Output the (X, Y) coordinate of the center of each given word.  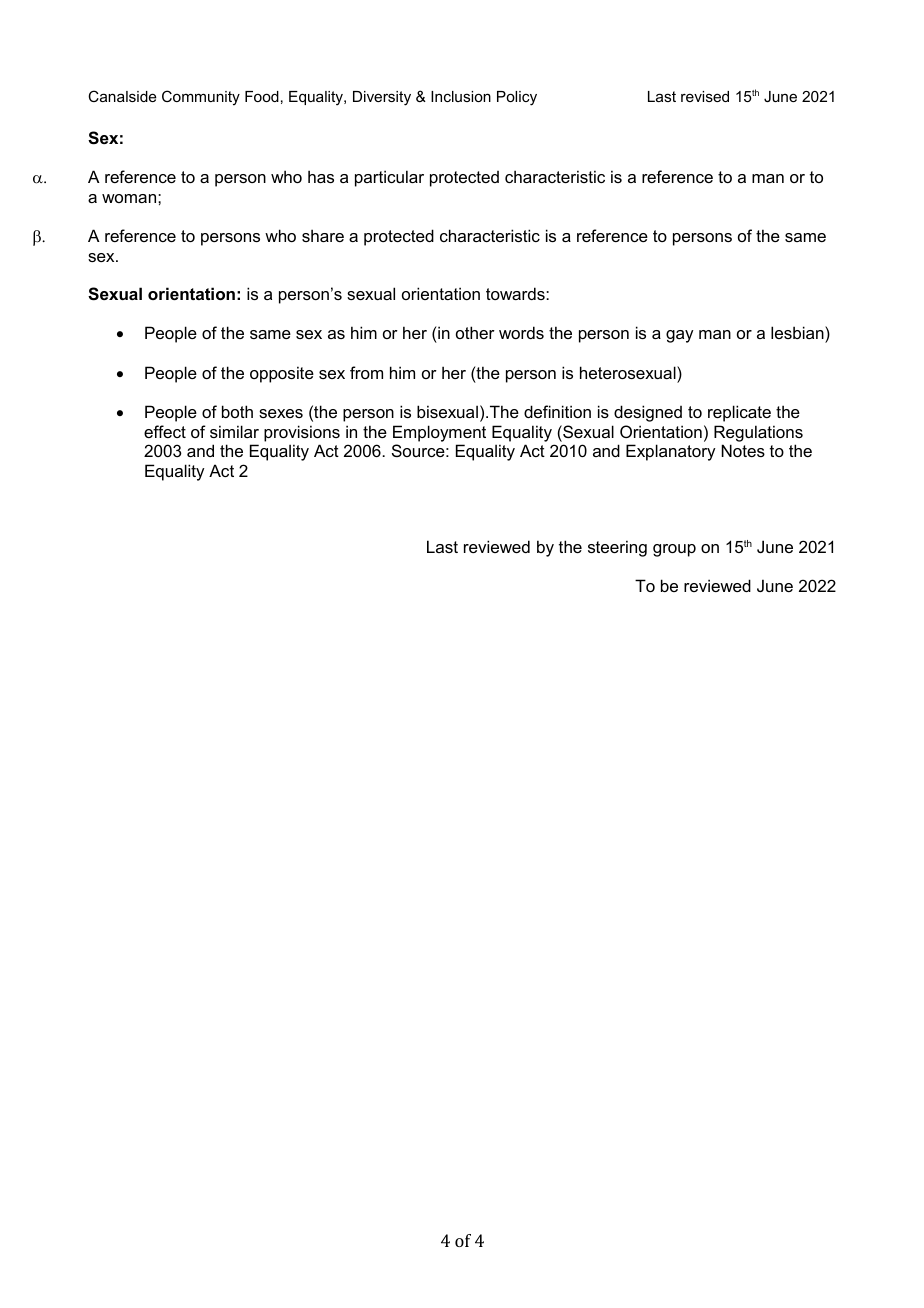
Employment (439, 433)
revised (705, 96)
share (323, 235)
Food (262, 96)
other (475, 332)
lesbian (798, 332)
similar (234, 431)
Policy (517, 98)
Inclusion (461, 96)
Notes (743, 450)
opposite (282, 374)
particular (389, 178)
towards (516, 293)
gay (680, 336)
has (321, 176)
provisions (302, 433)
